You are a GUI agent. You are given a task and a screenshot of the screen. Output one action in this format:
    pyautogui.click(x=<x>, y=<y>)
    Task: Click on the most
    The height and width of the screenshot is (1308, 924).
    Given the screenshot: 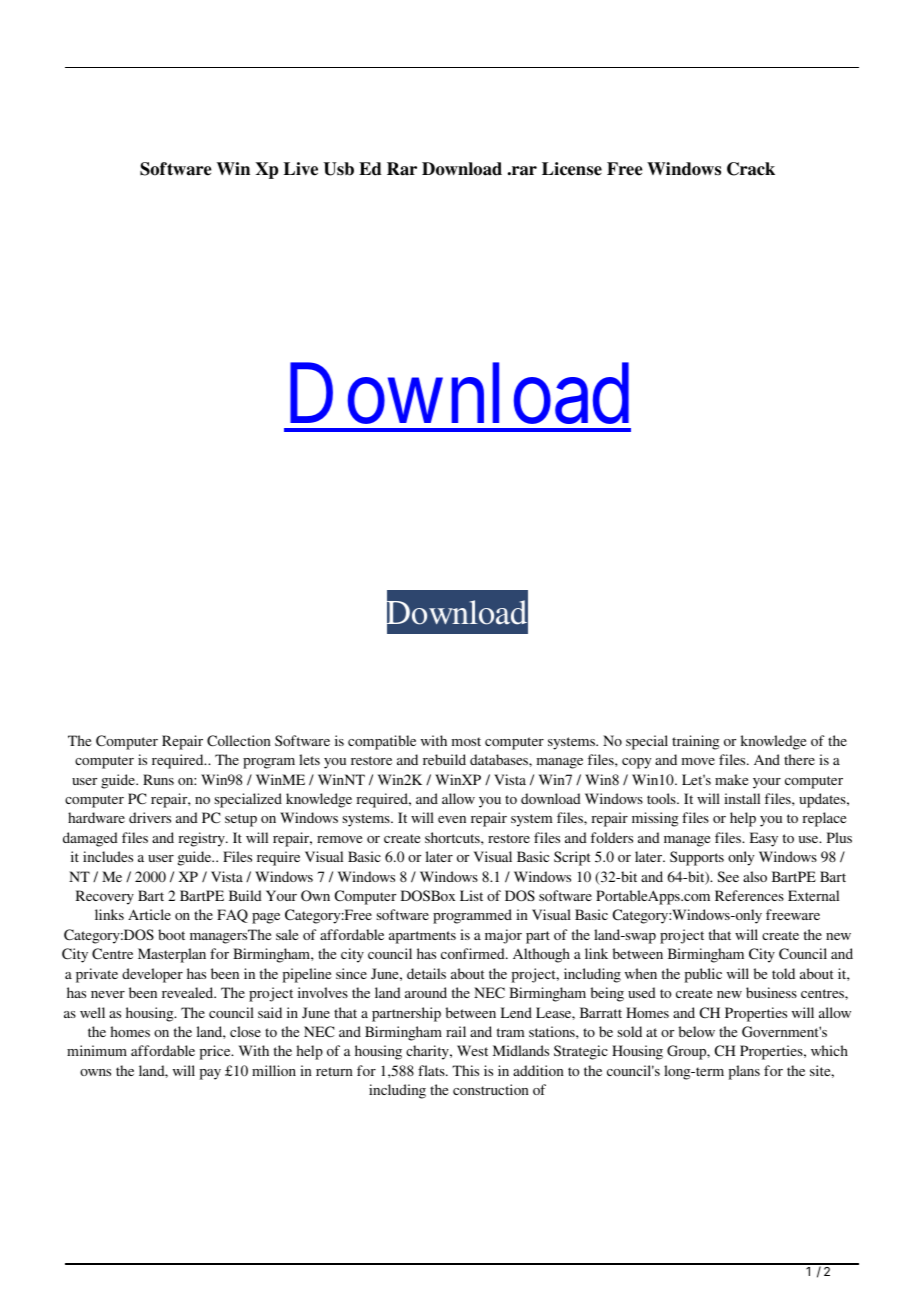 What is the action you would take?
    pyautogui.click(x=466, y=741)
